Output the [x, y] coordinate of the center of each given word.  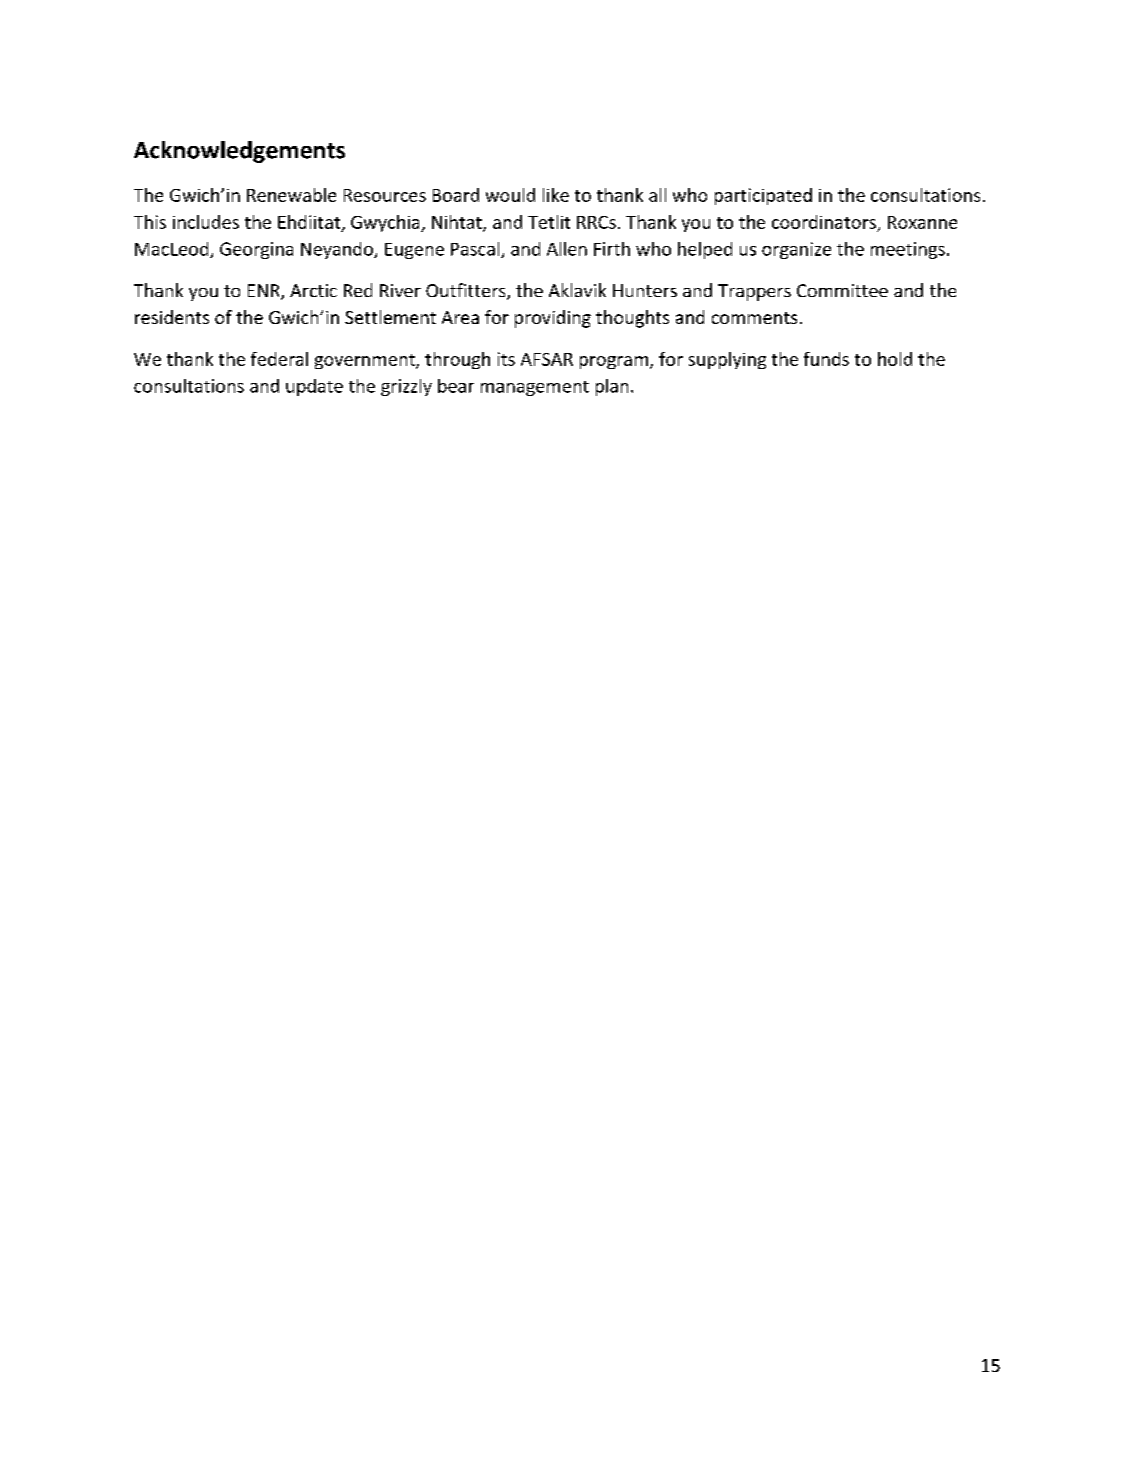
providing [553, 319]
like [556, 195]
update [314, 387]
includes [206, 222]
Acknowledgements [239, 152]
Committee [842, 290]
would [510, 195]
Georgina [256, 250]
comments [754, 318]
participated [763, 196]
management [535, 388]
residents [172, 317]
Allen [567, 249]
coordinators [824, 222]
